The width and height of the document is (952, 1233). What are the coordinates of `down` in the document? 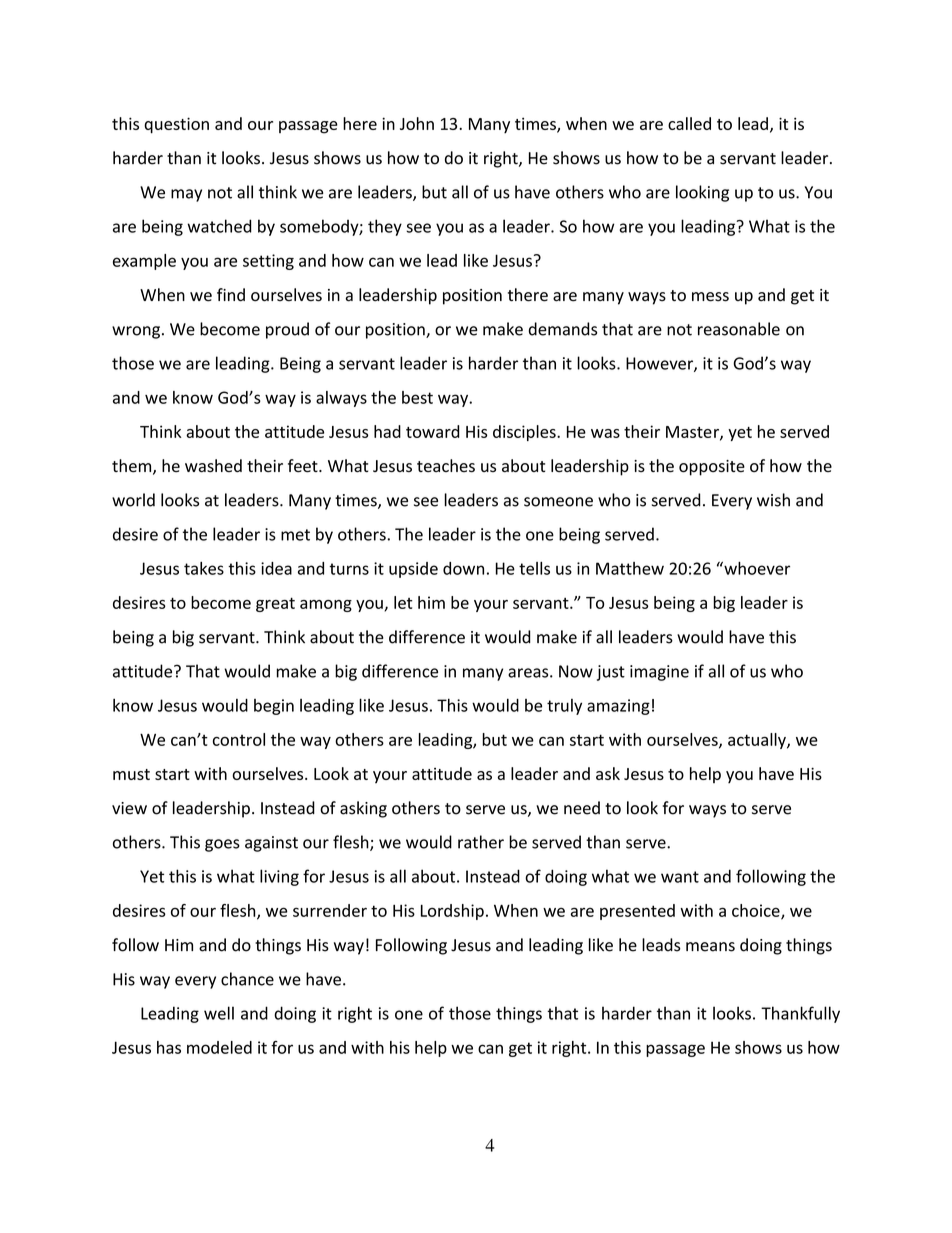 It's located at (463, 568).
